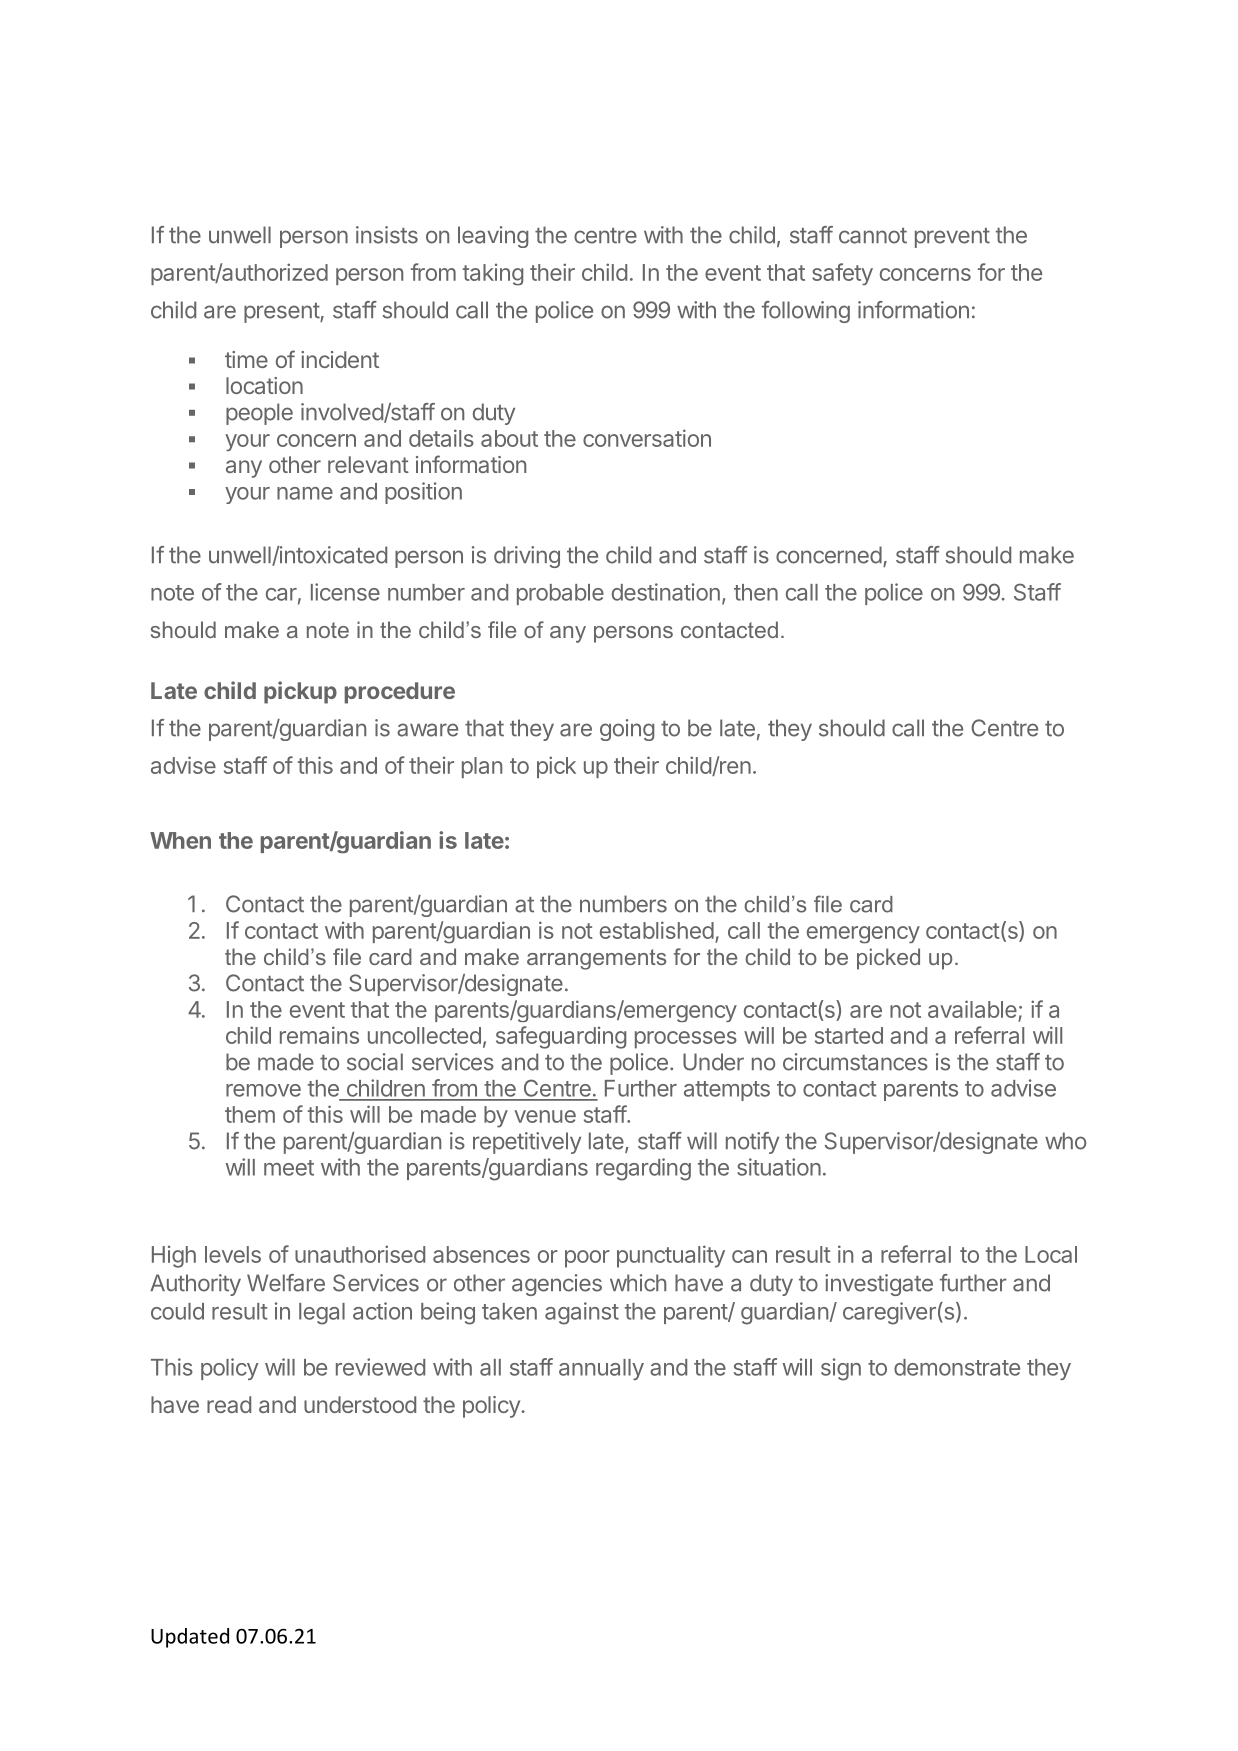  Describe the element at coordinates (596, 959) in the screenshot. I see `arrangements` at that location.
